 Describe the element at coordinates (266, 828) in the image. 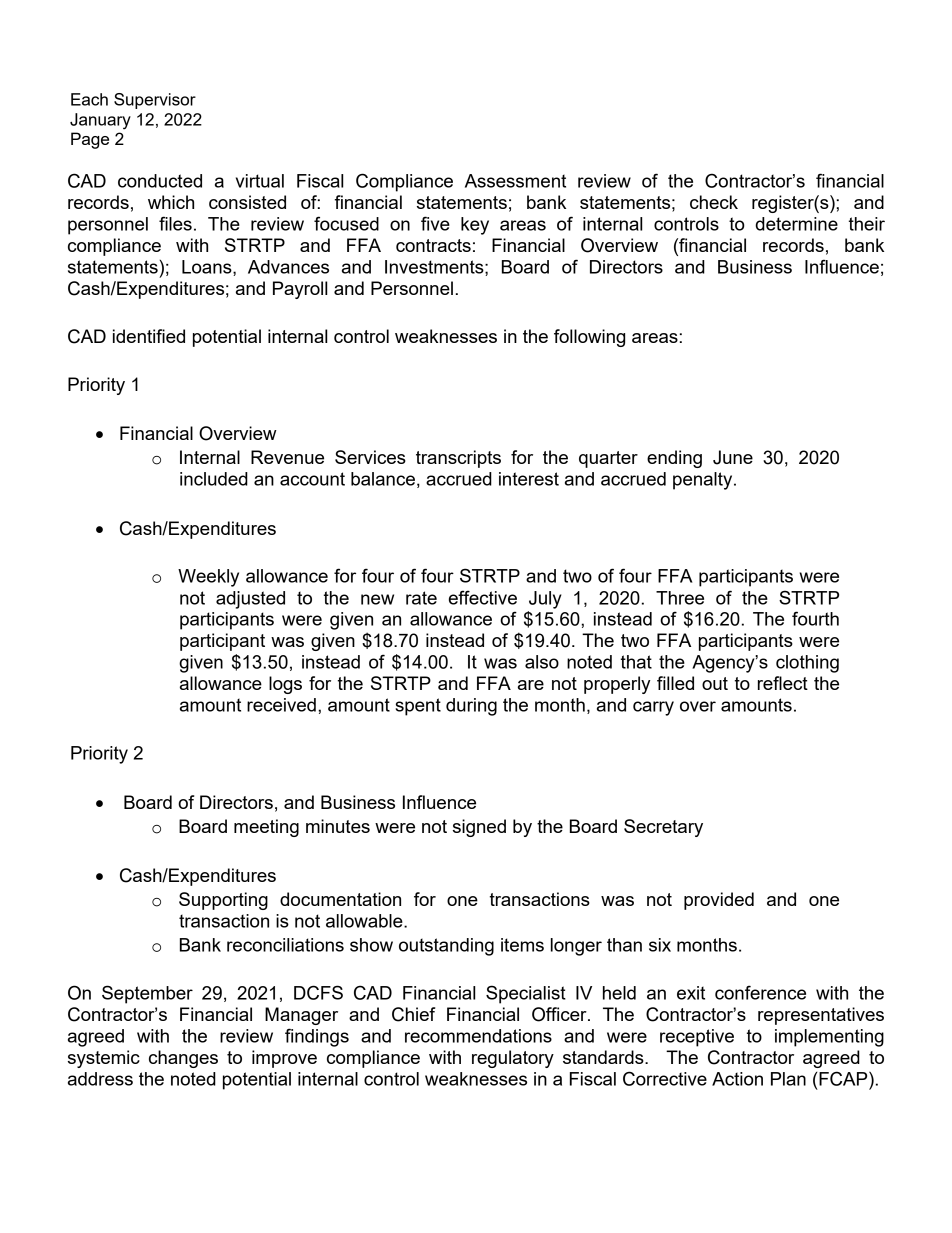

I see `meeting` at that location.
